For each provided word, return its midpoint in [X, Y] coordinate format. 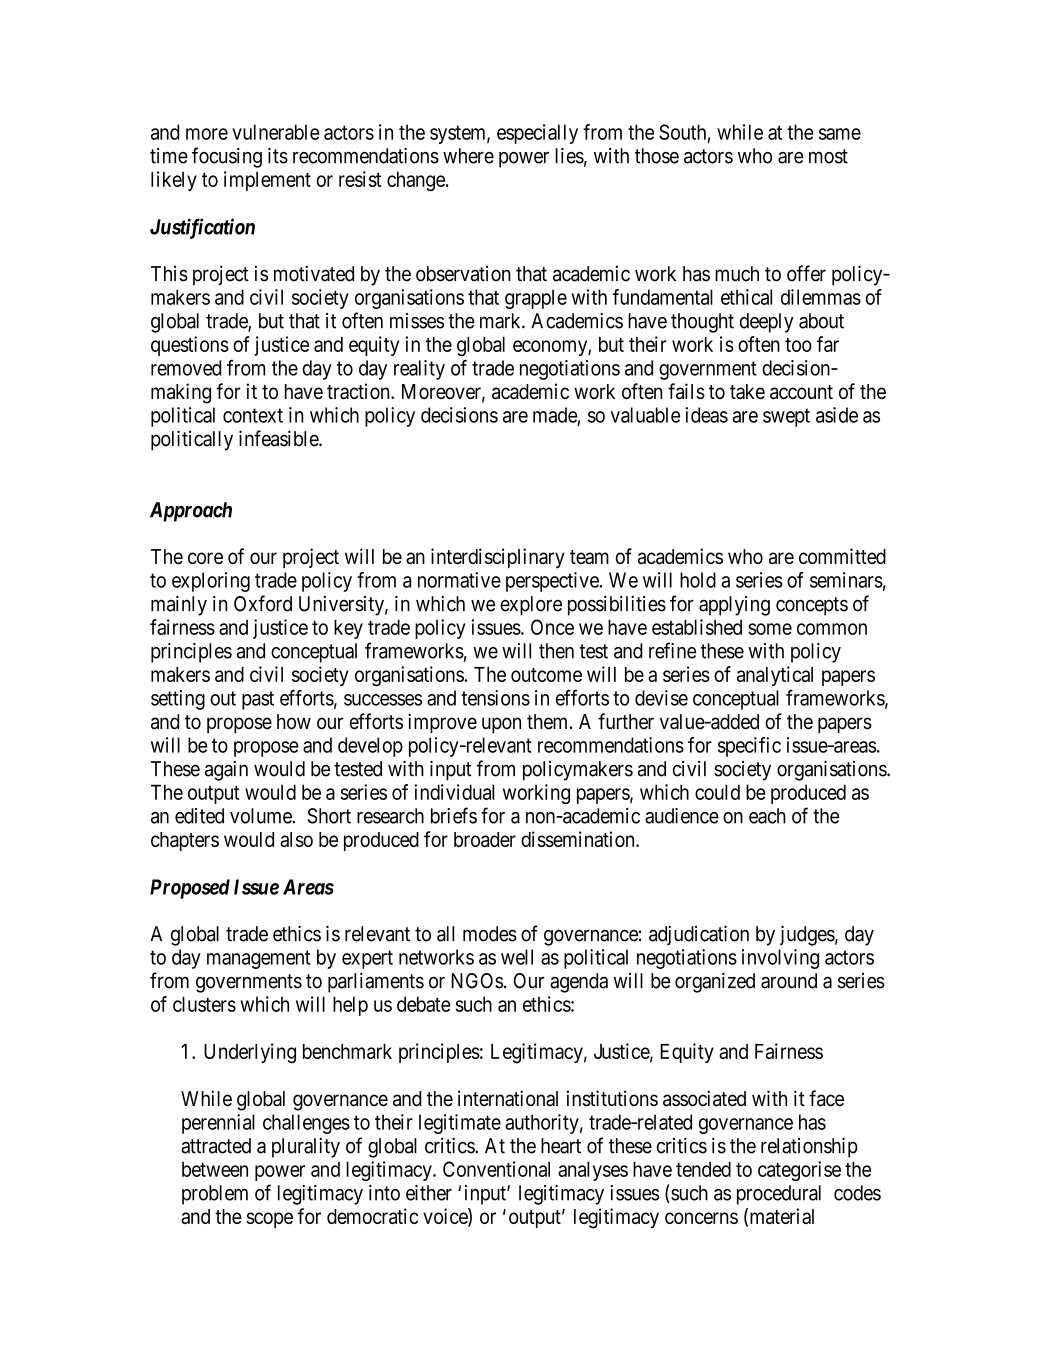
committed [842, 556]
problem [215, 1195]
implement [267, 181]
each [767, 816]
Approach [191, 512]
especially [537, 134]
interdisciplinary [498, 558]
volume [261, 816]
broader [485, 839]
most [828, 156]
